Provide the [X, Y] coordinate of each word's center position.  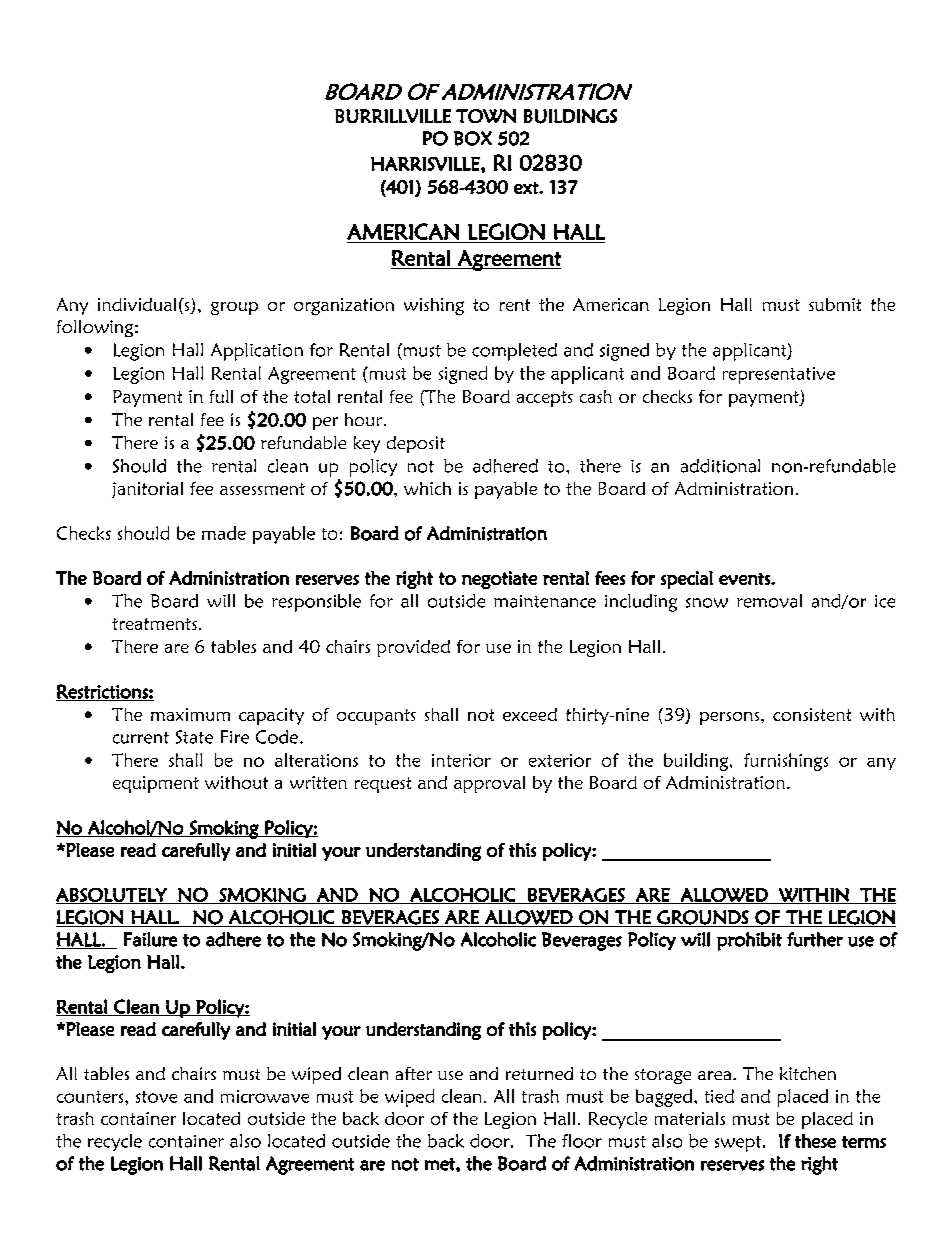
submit [835, 304]
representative [779, 375]
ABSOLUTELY [112, 896]
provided [413, 648]
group [234, 308]
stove [156, 1097]
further [815, 939]
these [815, 1141]
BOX [473, 138]
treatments [154, 624]
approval [489, 784]
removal [769, 601]
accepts [545, 399]
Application [257, 352]
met [441, 1164]
